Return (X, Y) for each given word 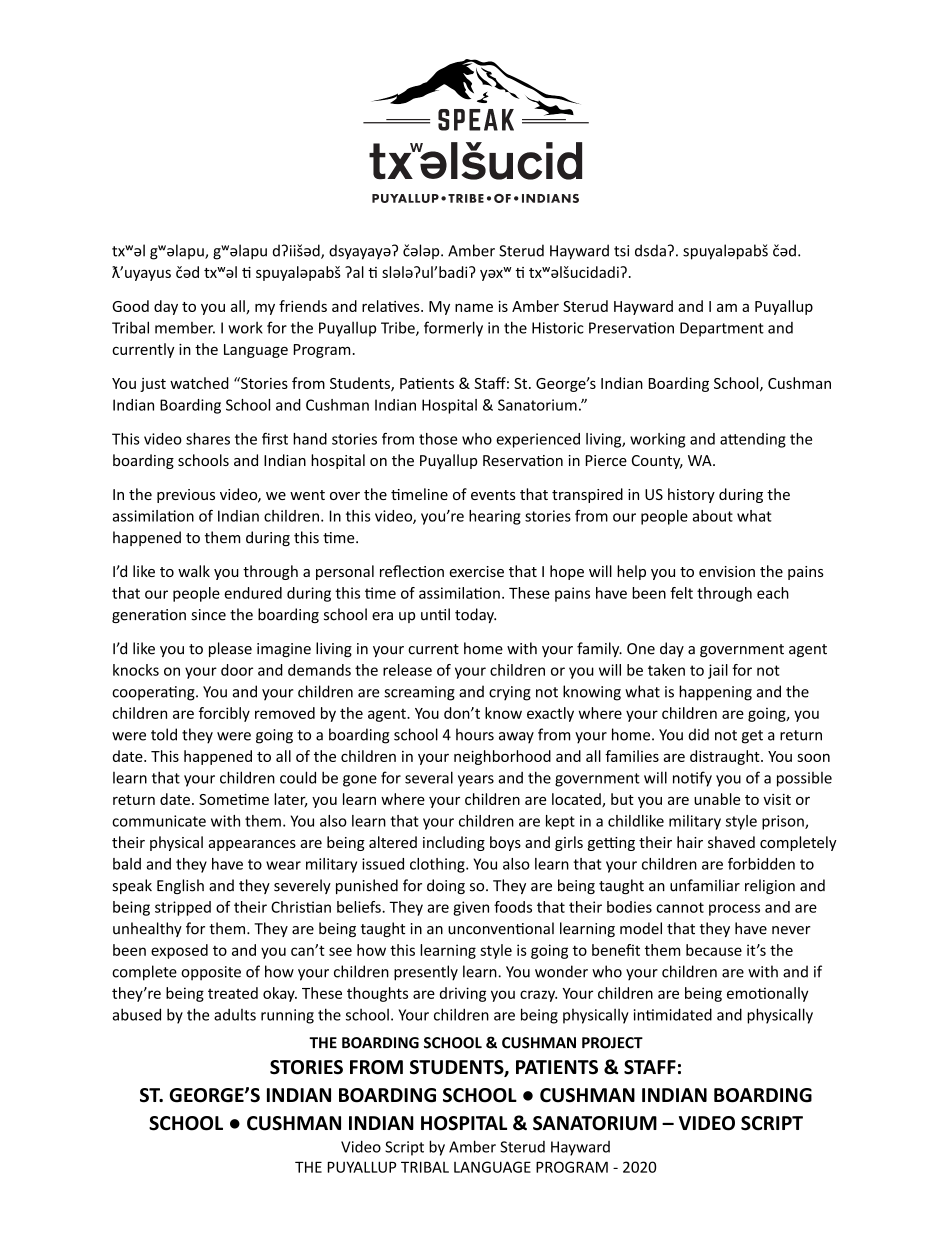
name (474, 307)
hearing (495, 517)
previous (186, 496)
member (185, 328)
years (476, 781)
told (164, 734)
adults (235, 1015)
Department (722, 329)
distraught (726, 757)
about (712, 516)
